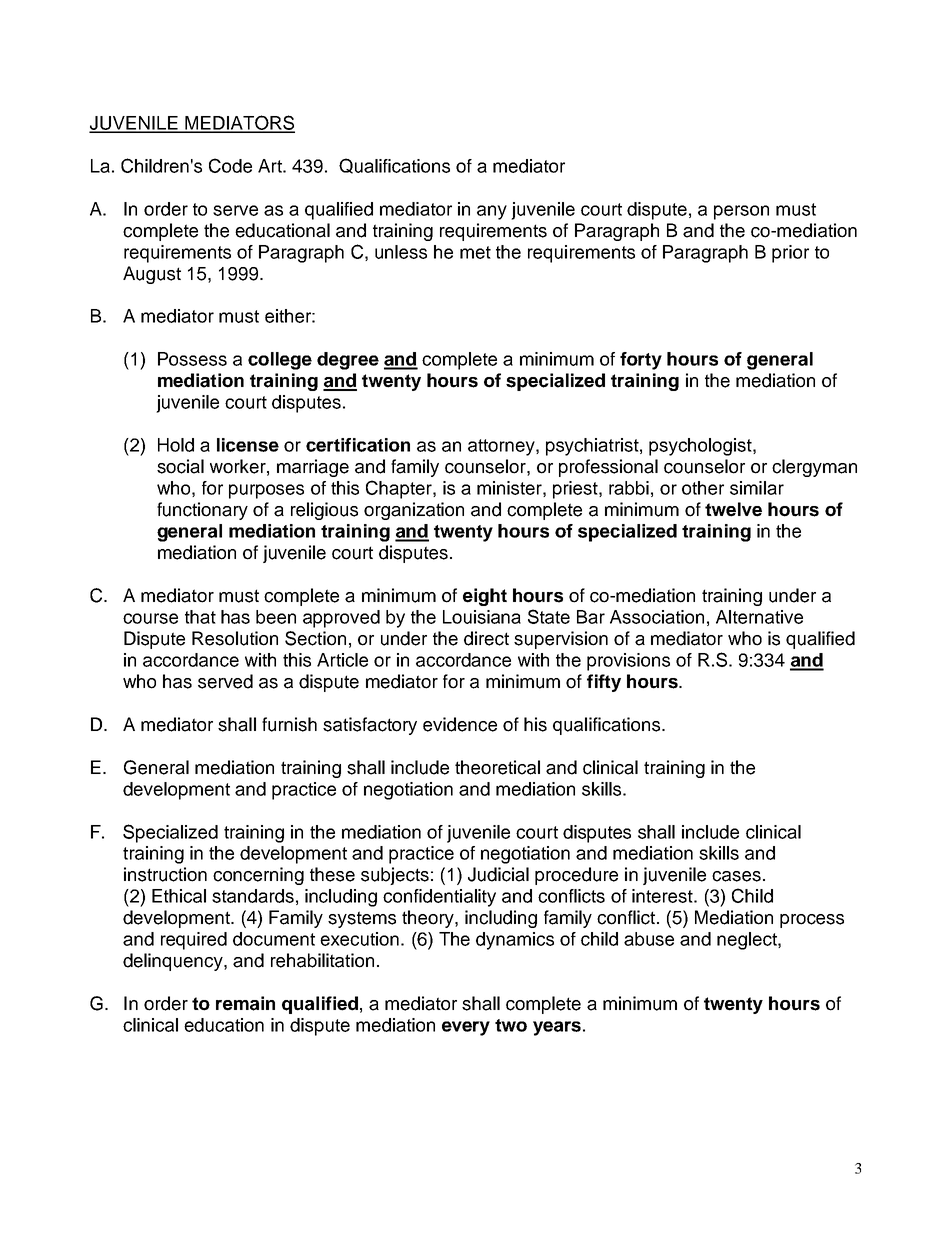  I want to click on any, so click(492, 212).
